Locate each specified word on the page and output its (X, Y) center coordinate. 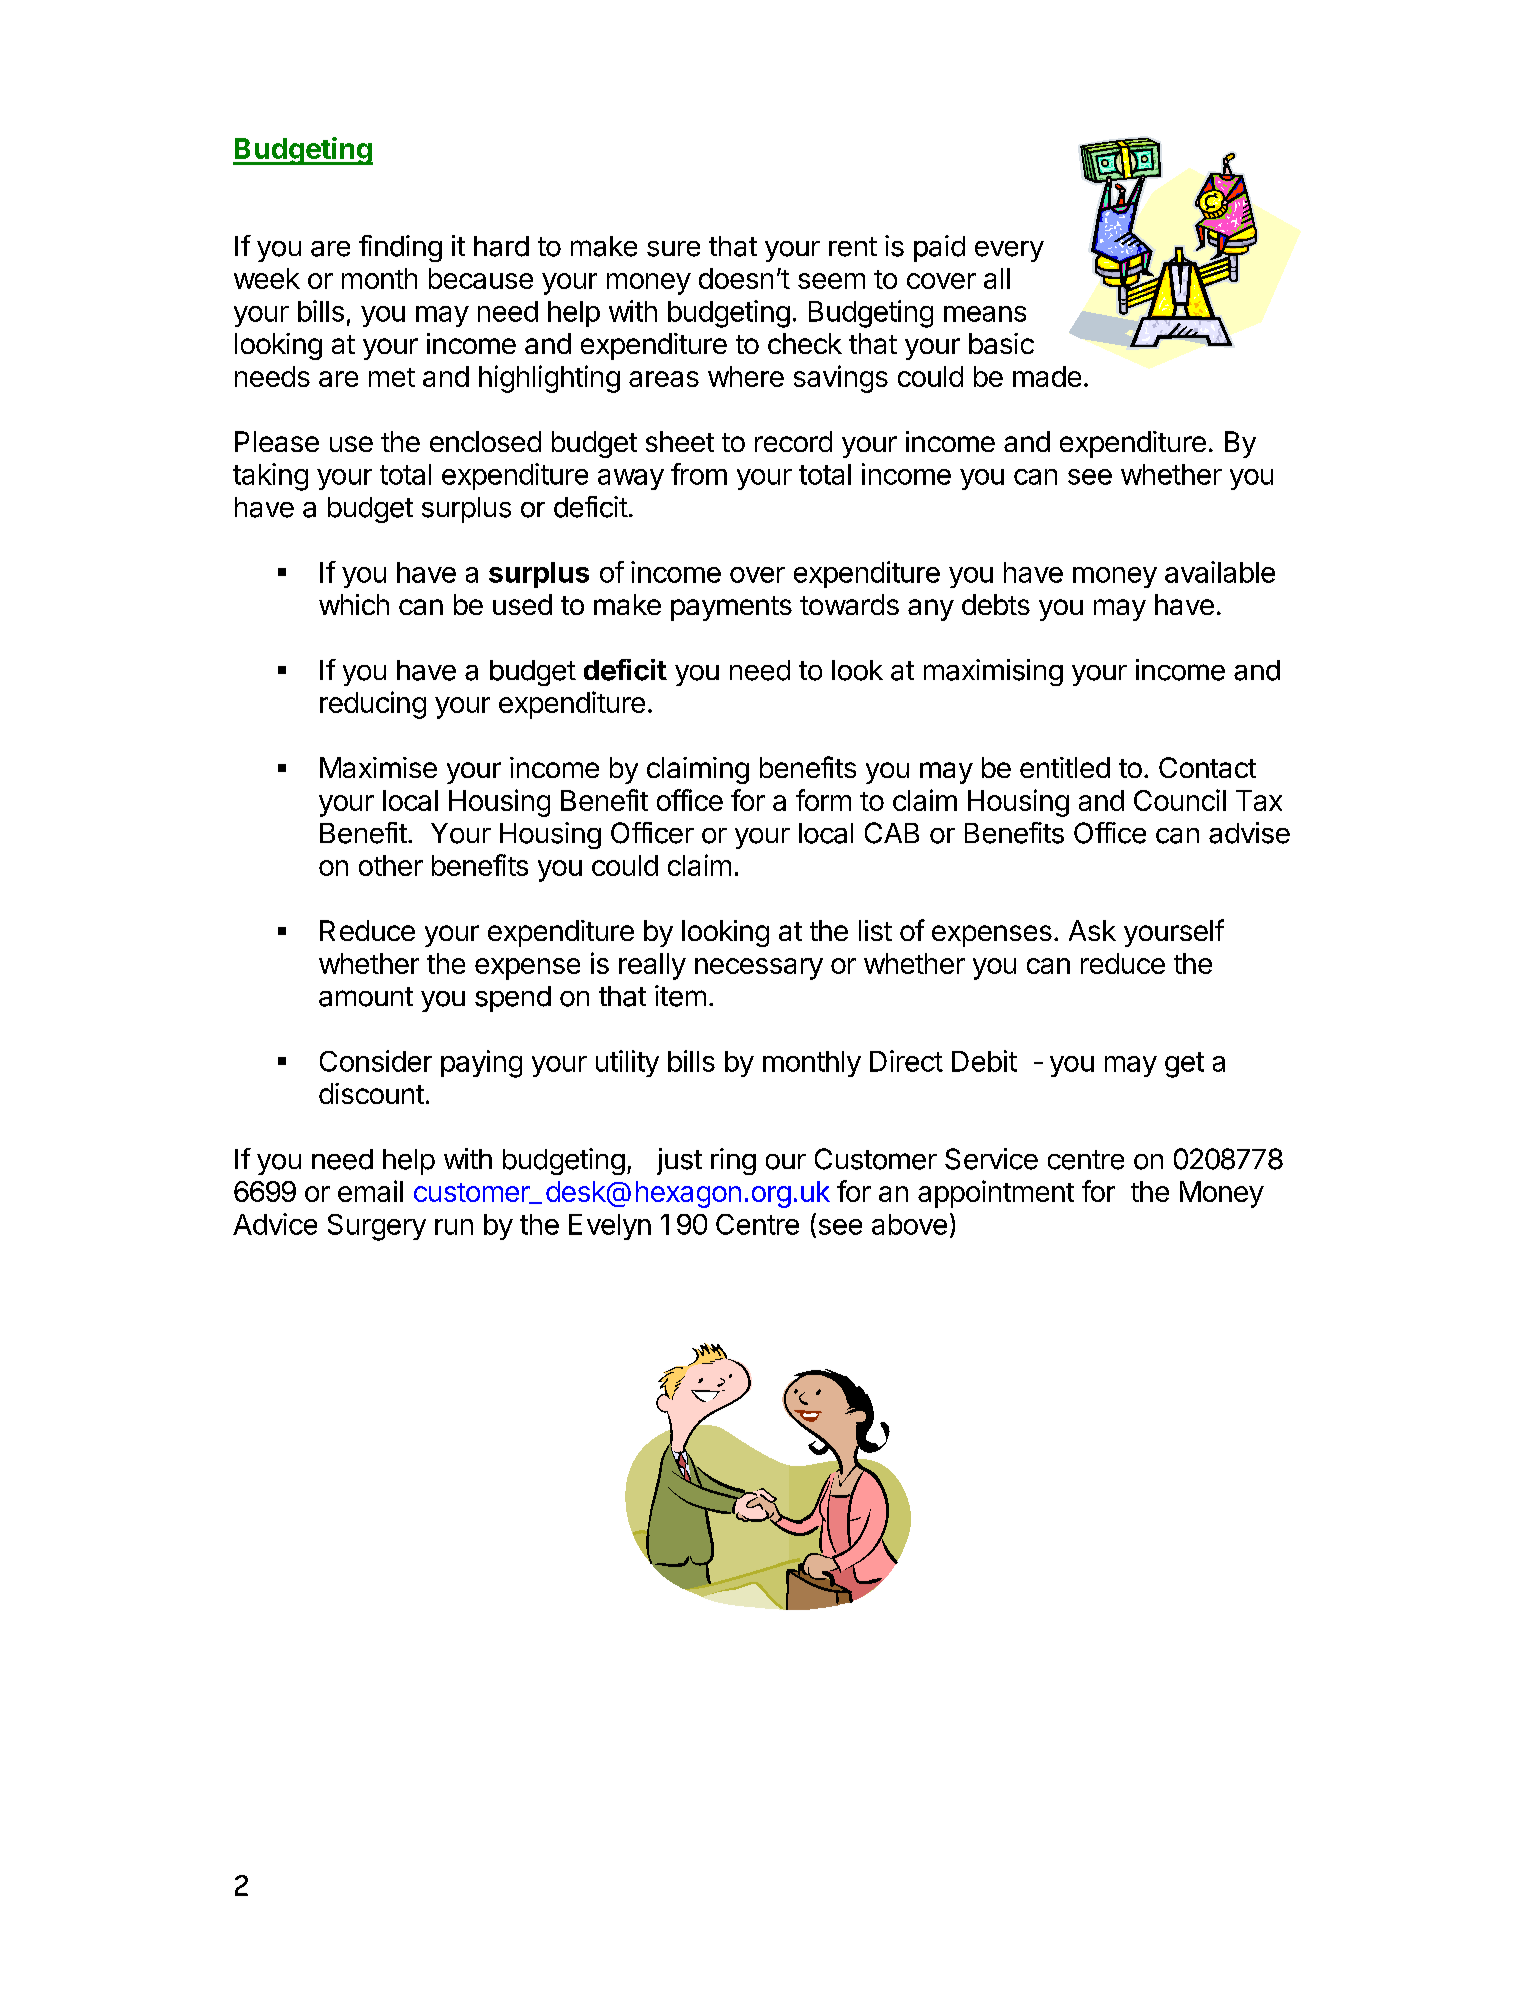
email (370, 1191)
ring (733, 1161)
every (1009, 251)
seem (831, 281)
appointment (996, 1194)
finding (400, 248)
